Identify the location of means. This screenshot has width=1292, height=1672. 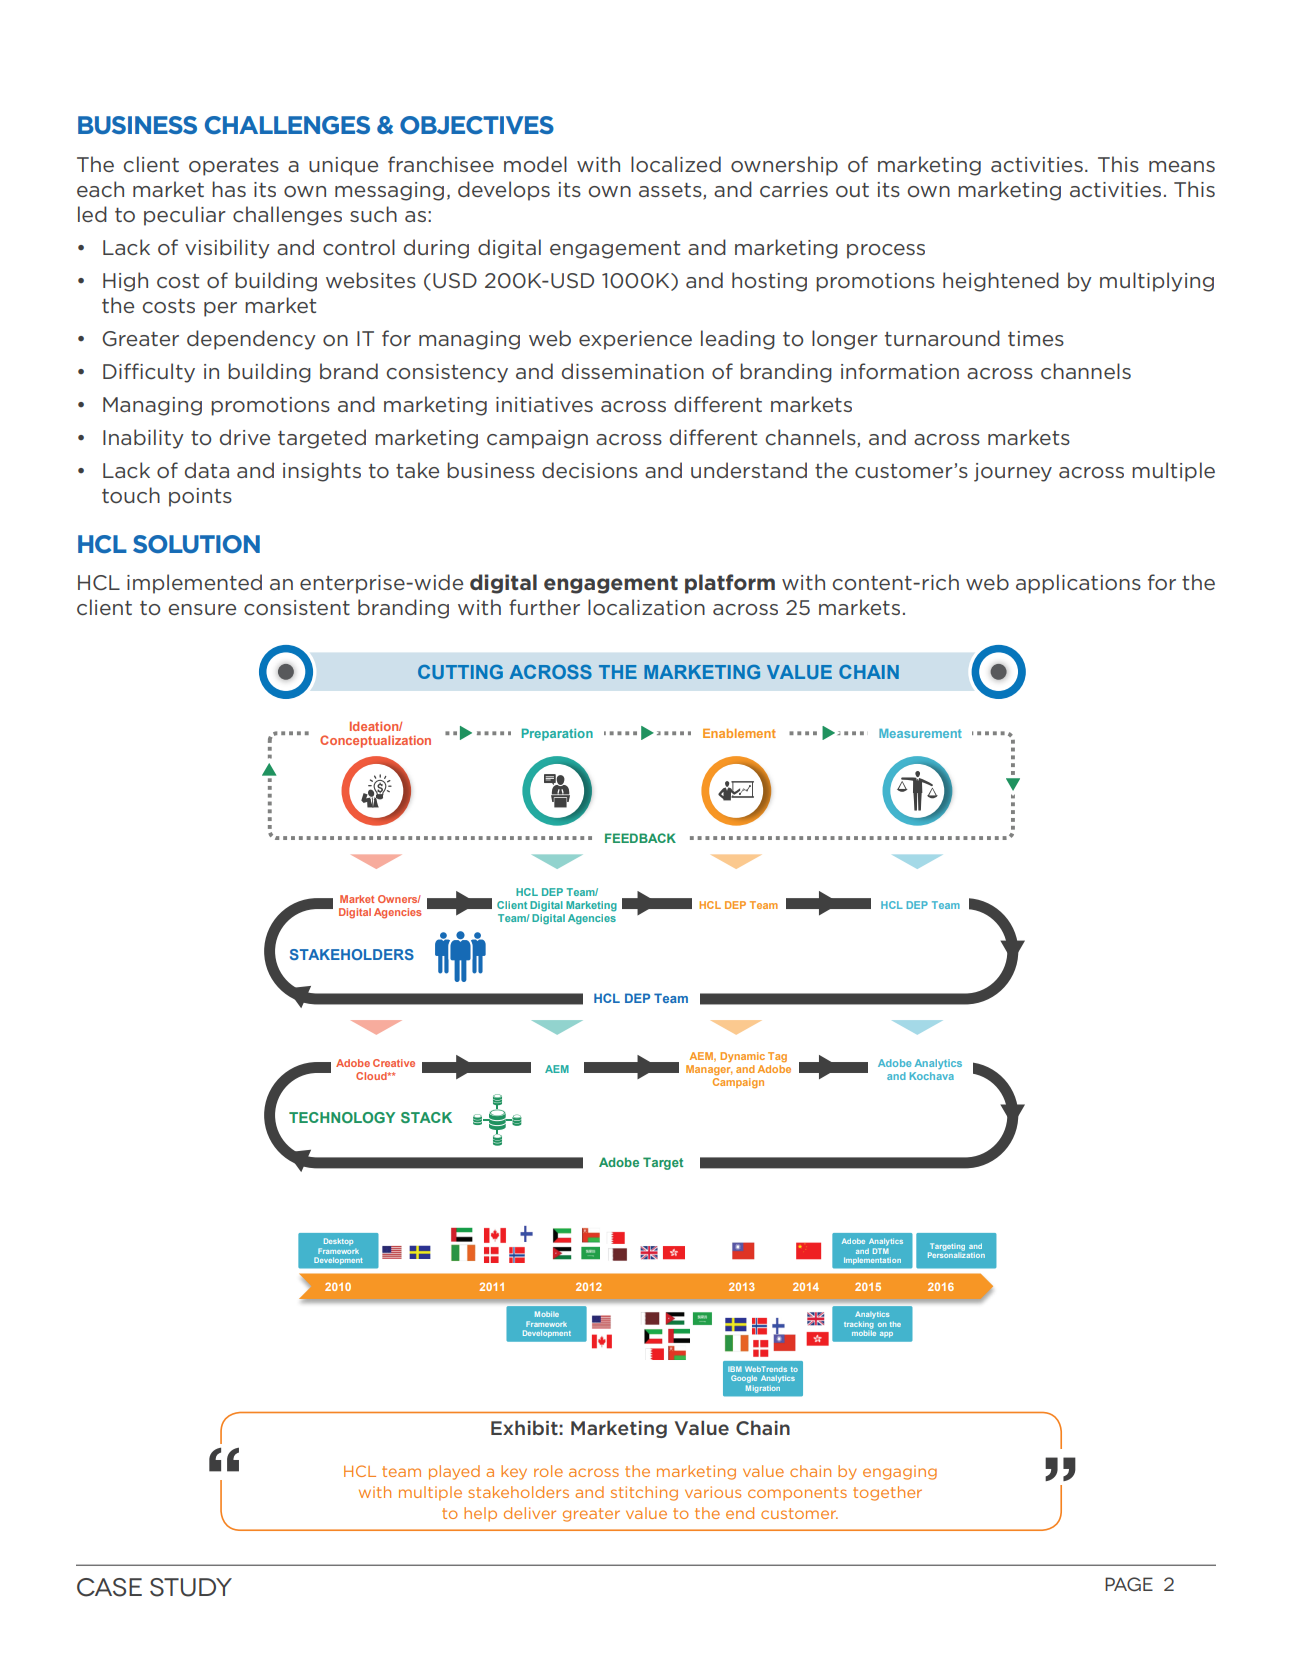
(1182, 166).
